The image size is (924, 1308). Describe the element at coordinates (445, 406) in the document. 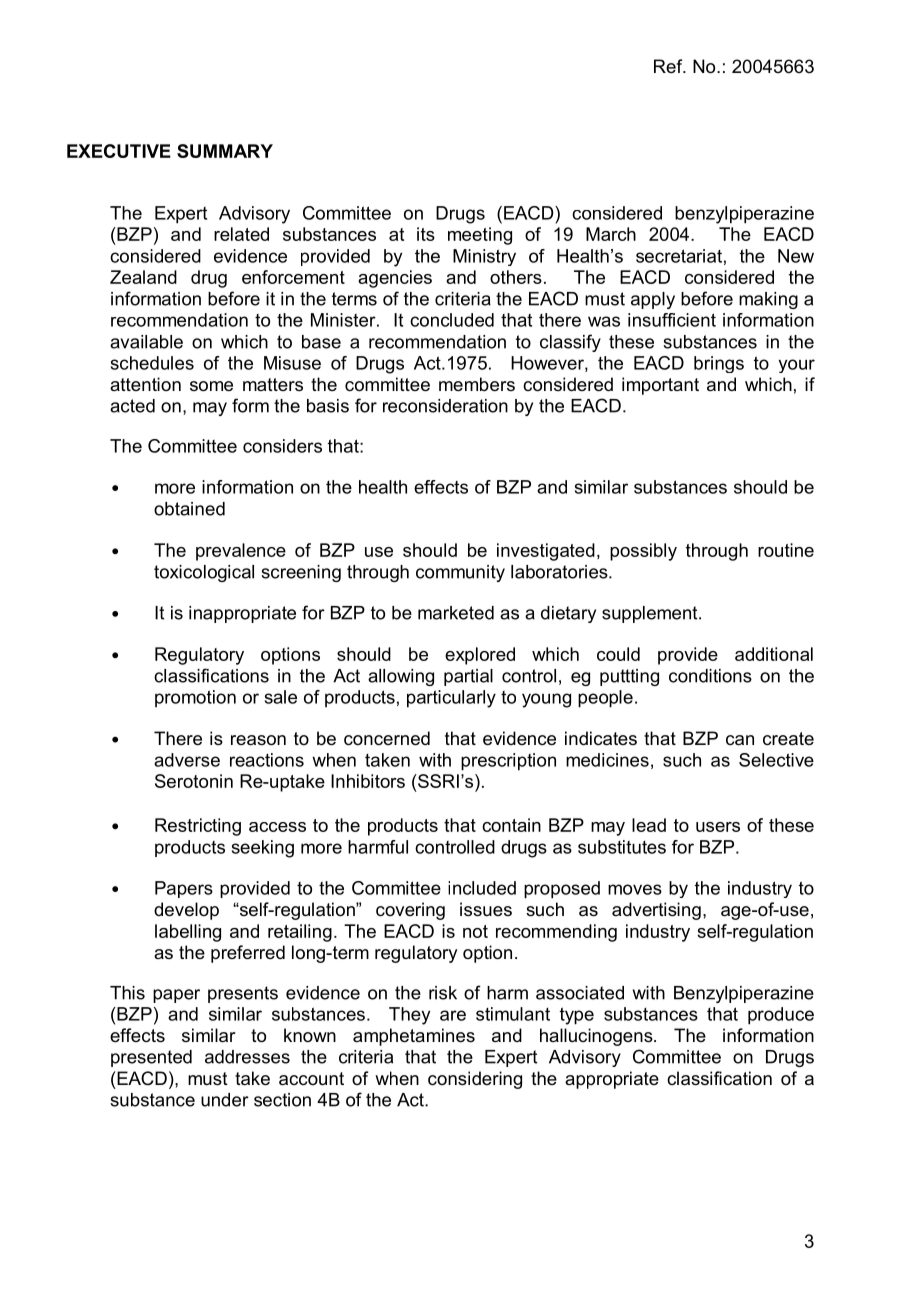

I see `reconsideration` at that location.
